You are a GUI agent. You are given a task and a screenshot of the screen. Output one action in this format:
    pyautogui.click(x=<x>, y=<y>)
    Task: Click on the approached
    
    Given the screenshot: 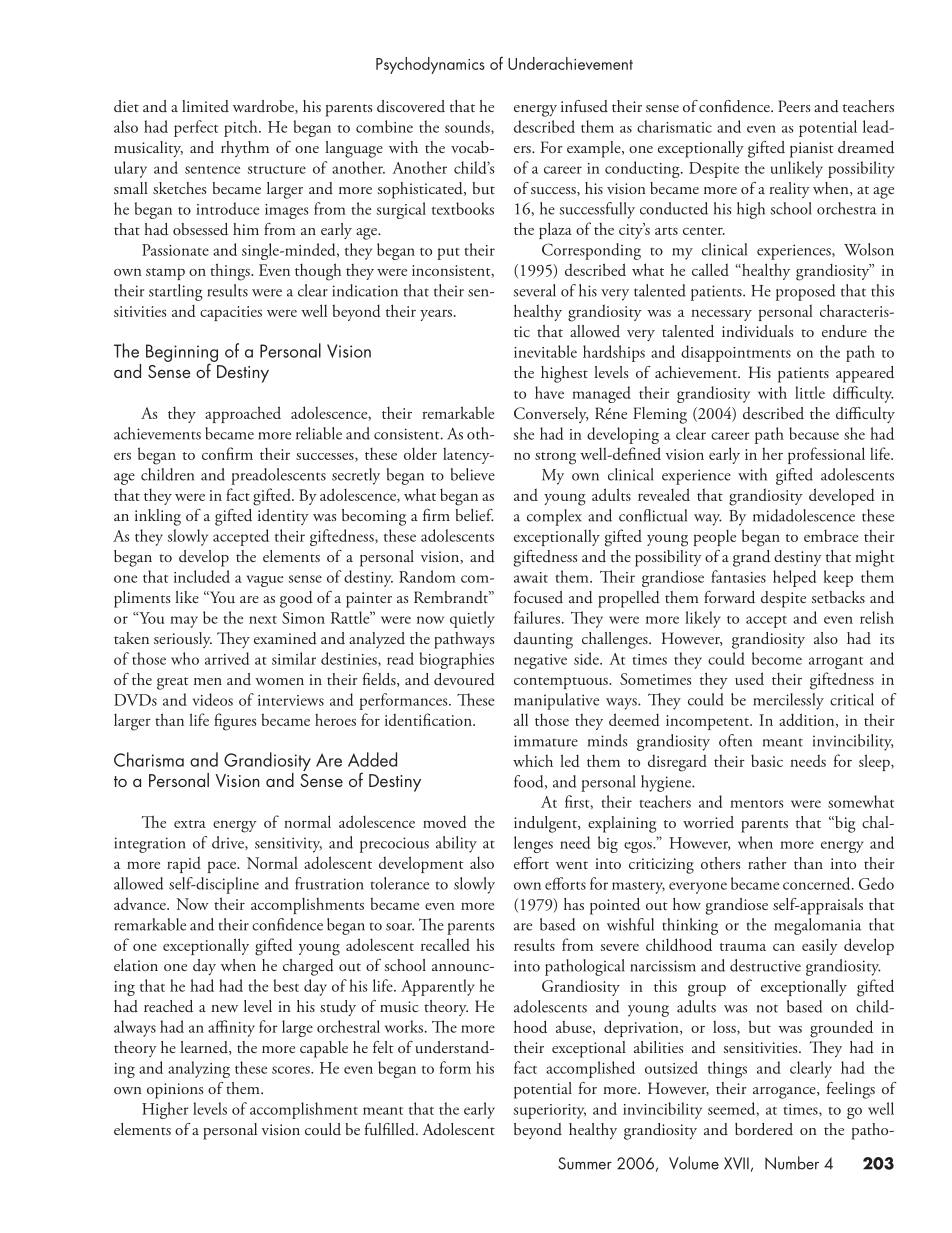 What is the action you would take?
    pyautogui.click(x=243, y=414)
